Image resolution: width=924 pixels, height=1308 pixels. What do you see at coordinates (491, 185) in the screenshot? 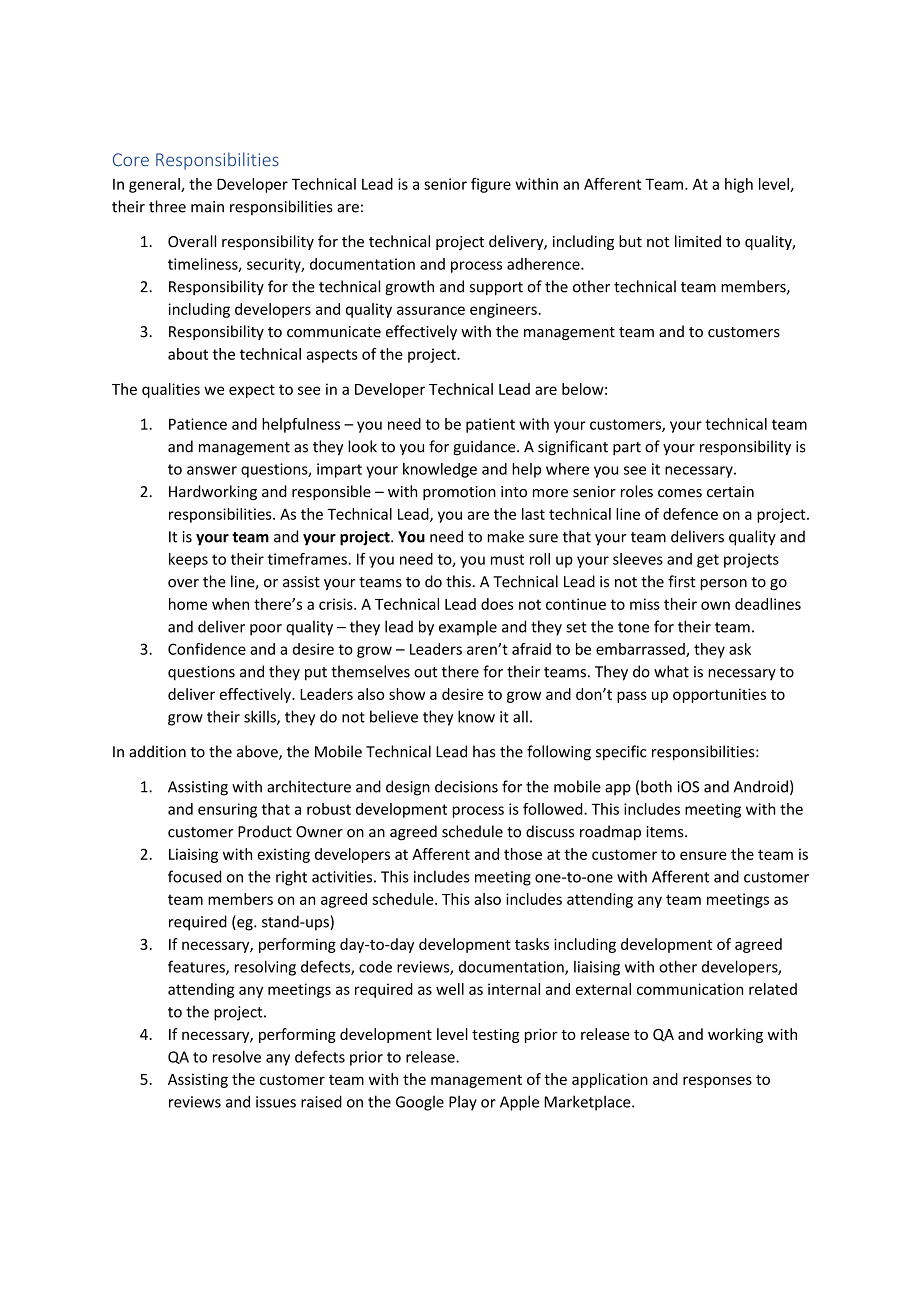
I see `figure` at bounding box center [491, 185].
